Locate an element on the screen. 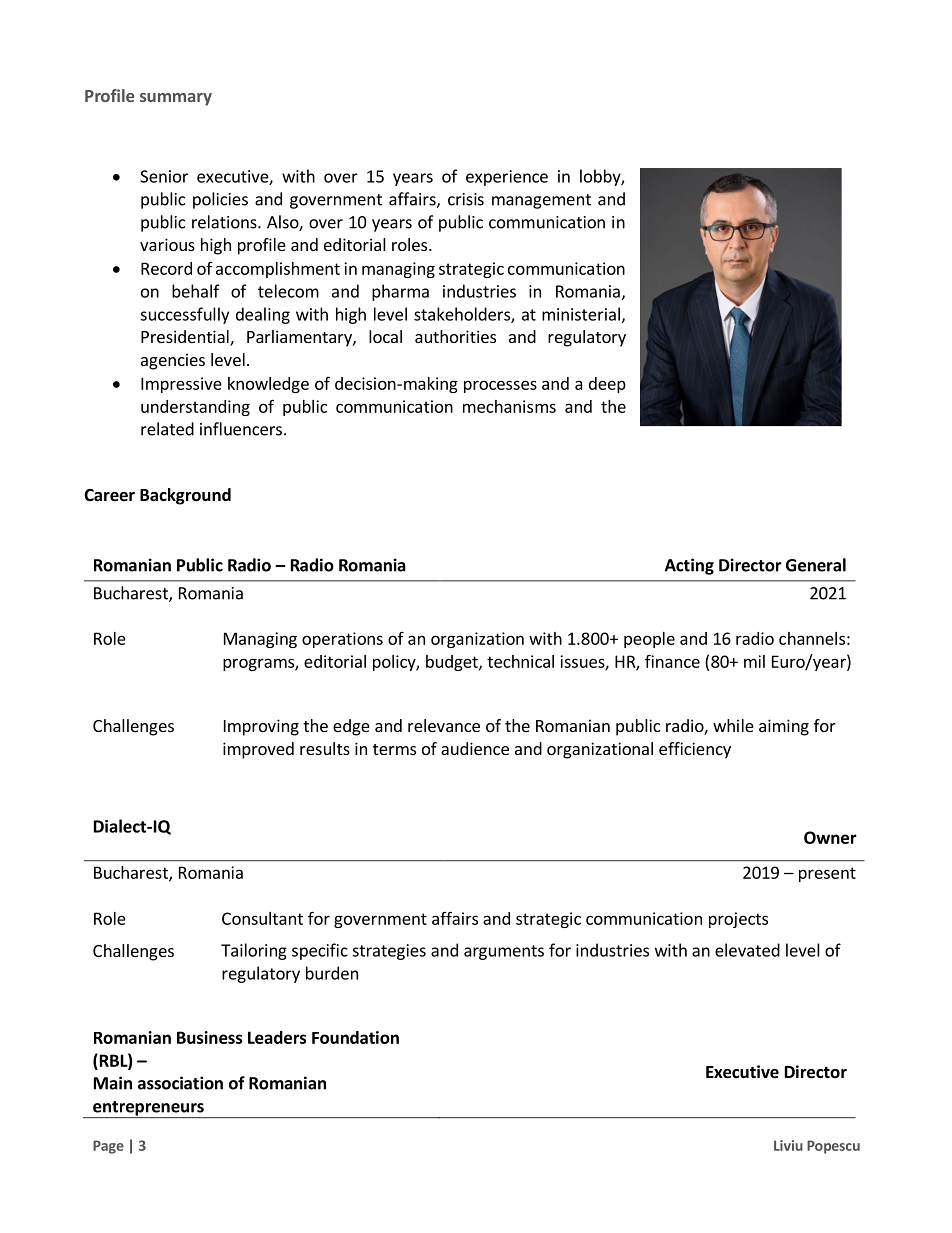  experience is located at coordinates (507, 178).
